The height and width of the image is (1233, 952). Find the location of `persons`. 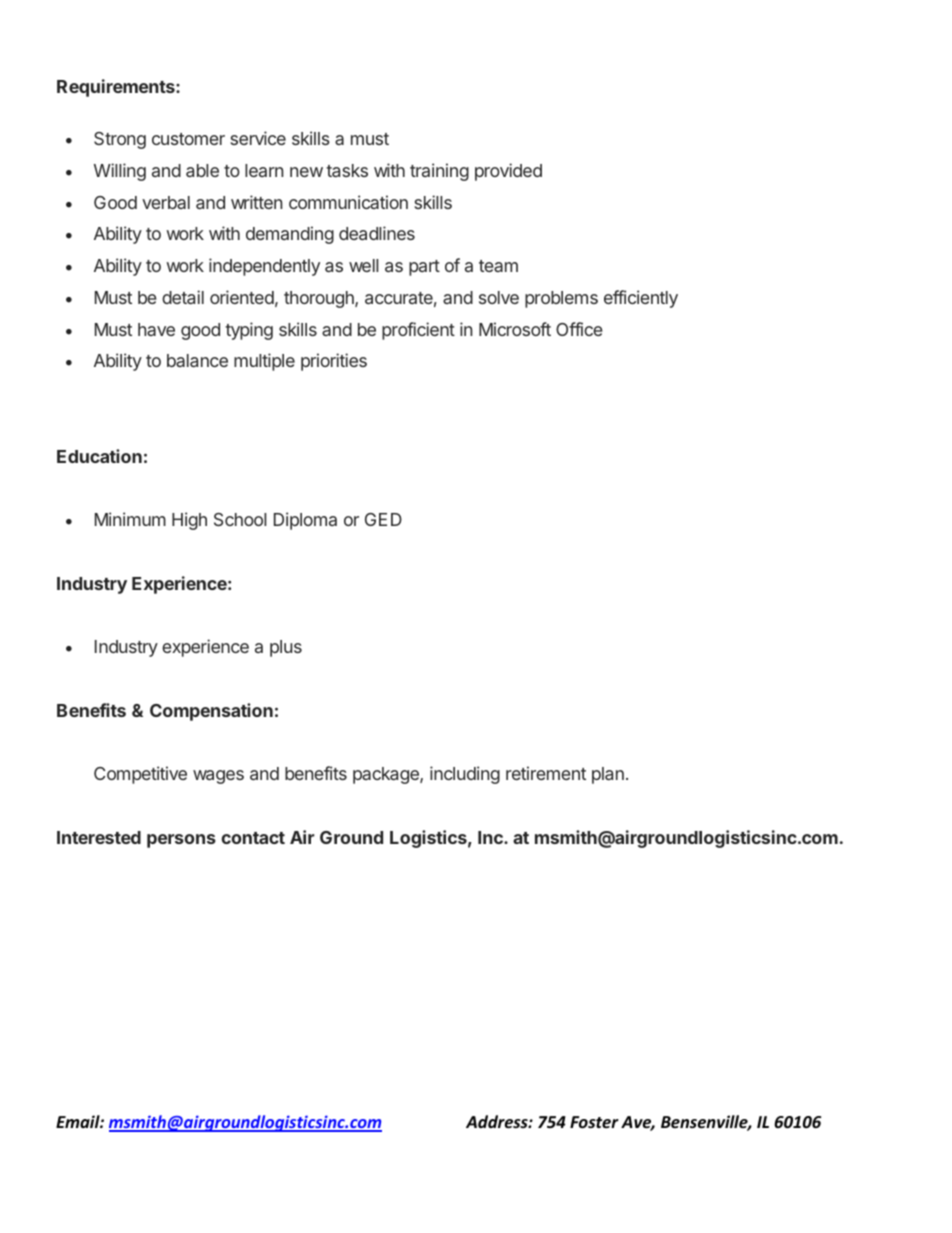

persons is located at coordinates (181, 841).
